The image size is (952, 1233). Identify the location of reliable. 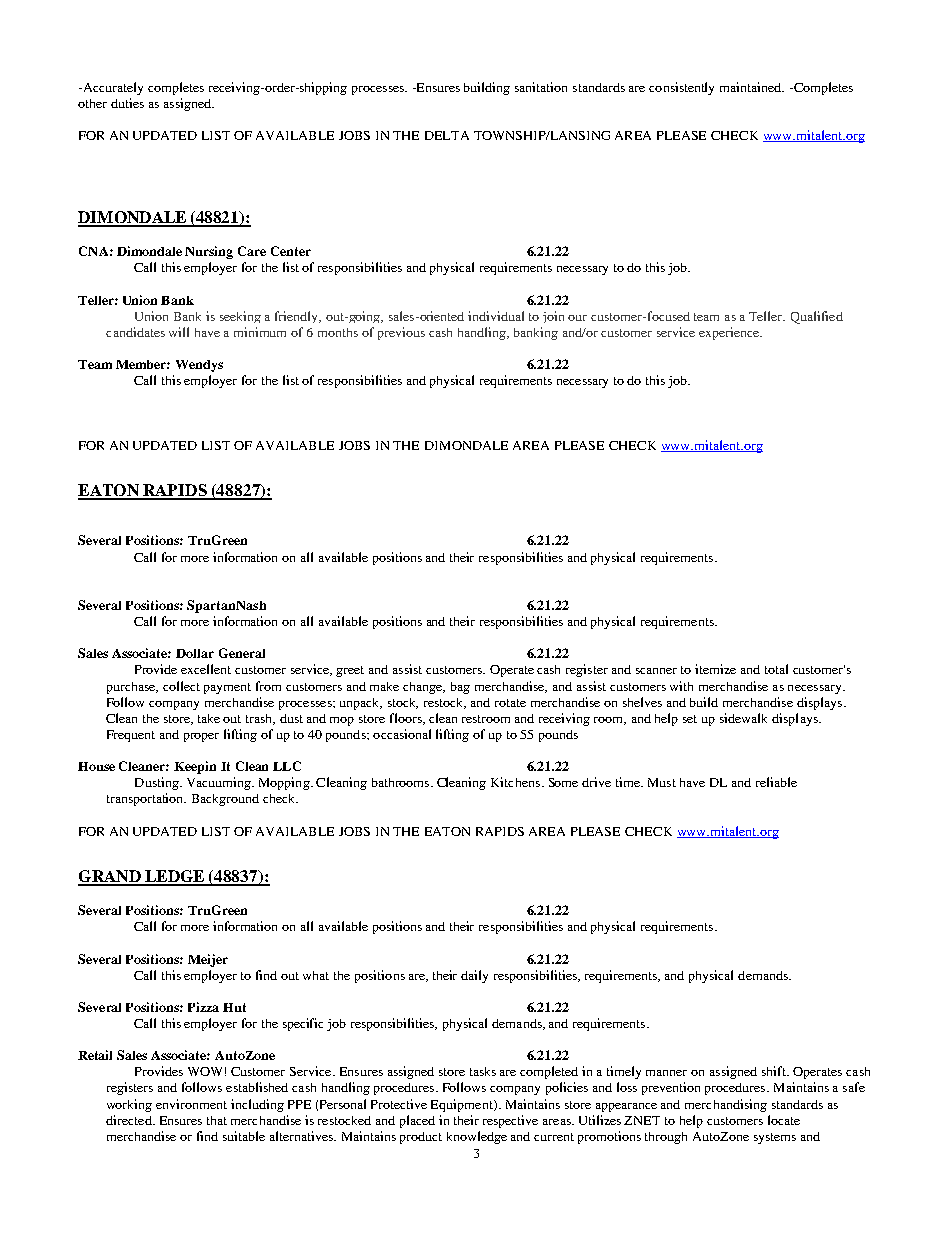
(776, 782).
